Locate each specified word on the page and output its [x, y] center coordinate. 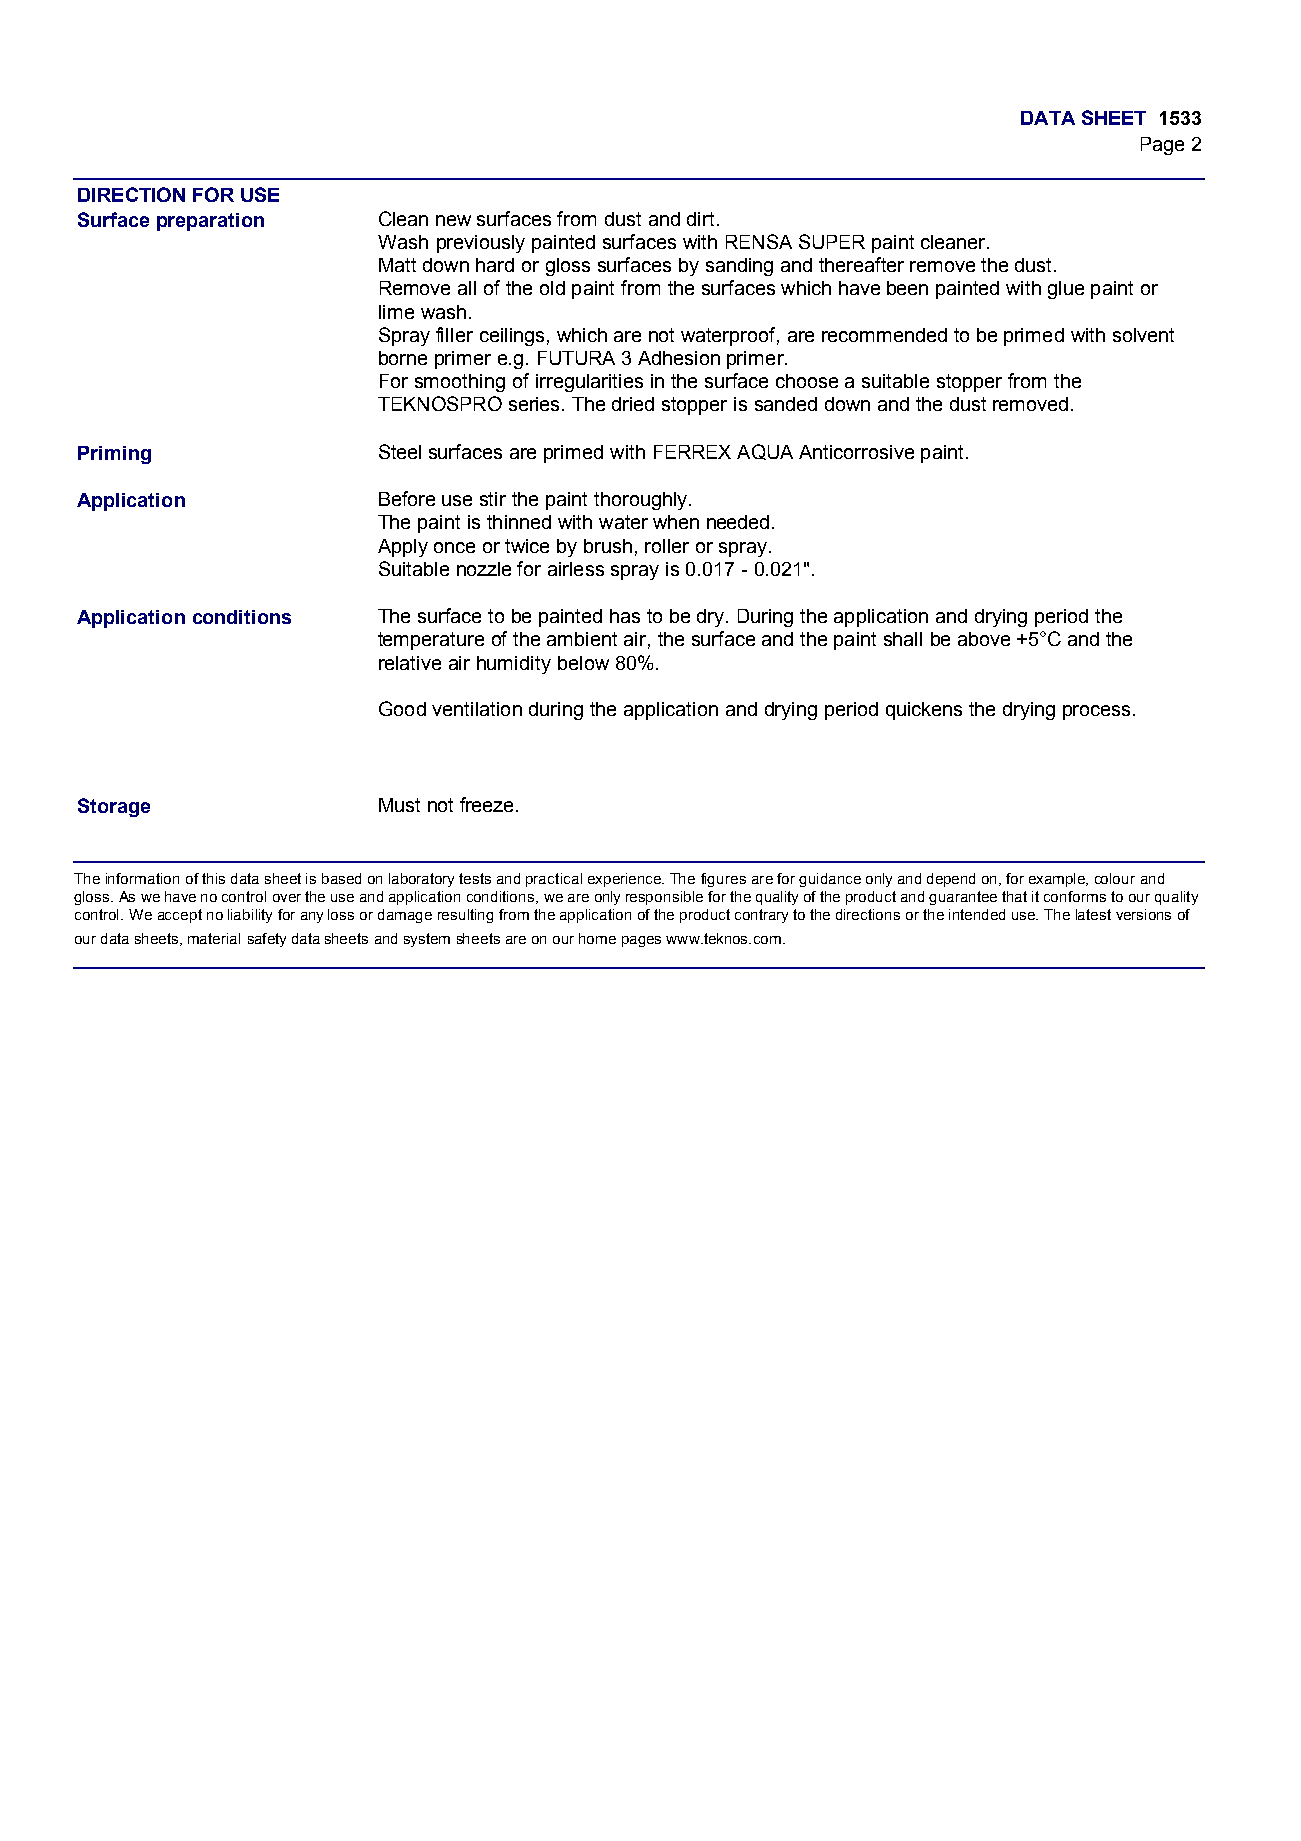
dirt [700, 219]
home [597, 938]
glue [1066, 290]
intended [977, 914]
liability [250, 916]
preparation [210, 222]
